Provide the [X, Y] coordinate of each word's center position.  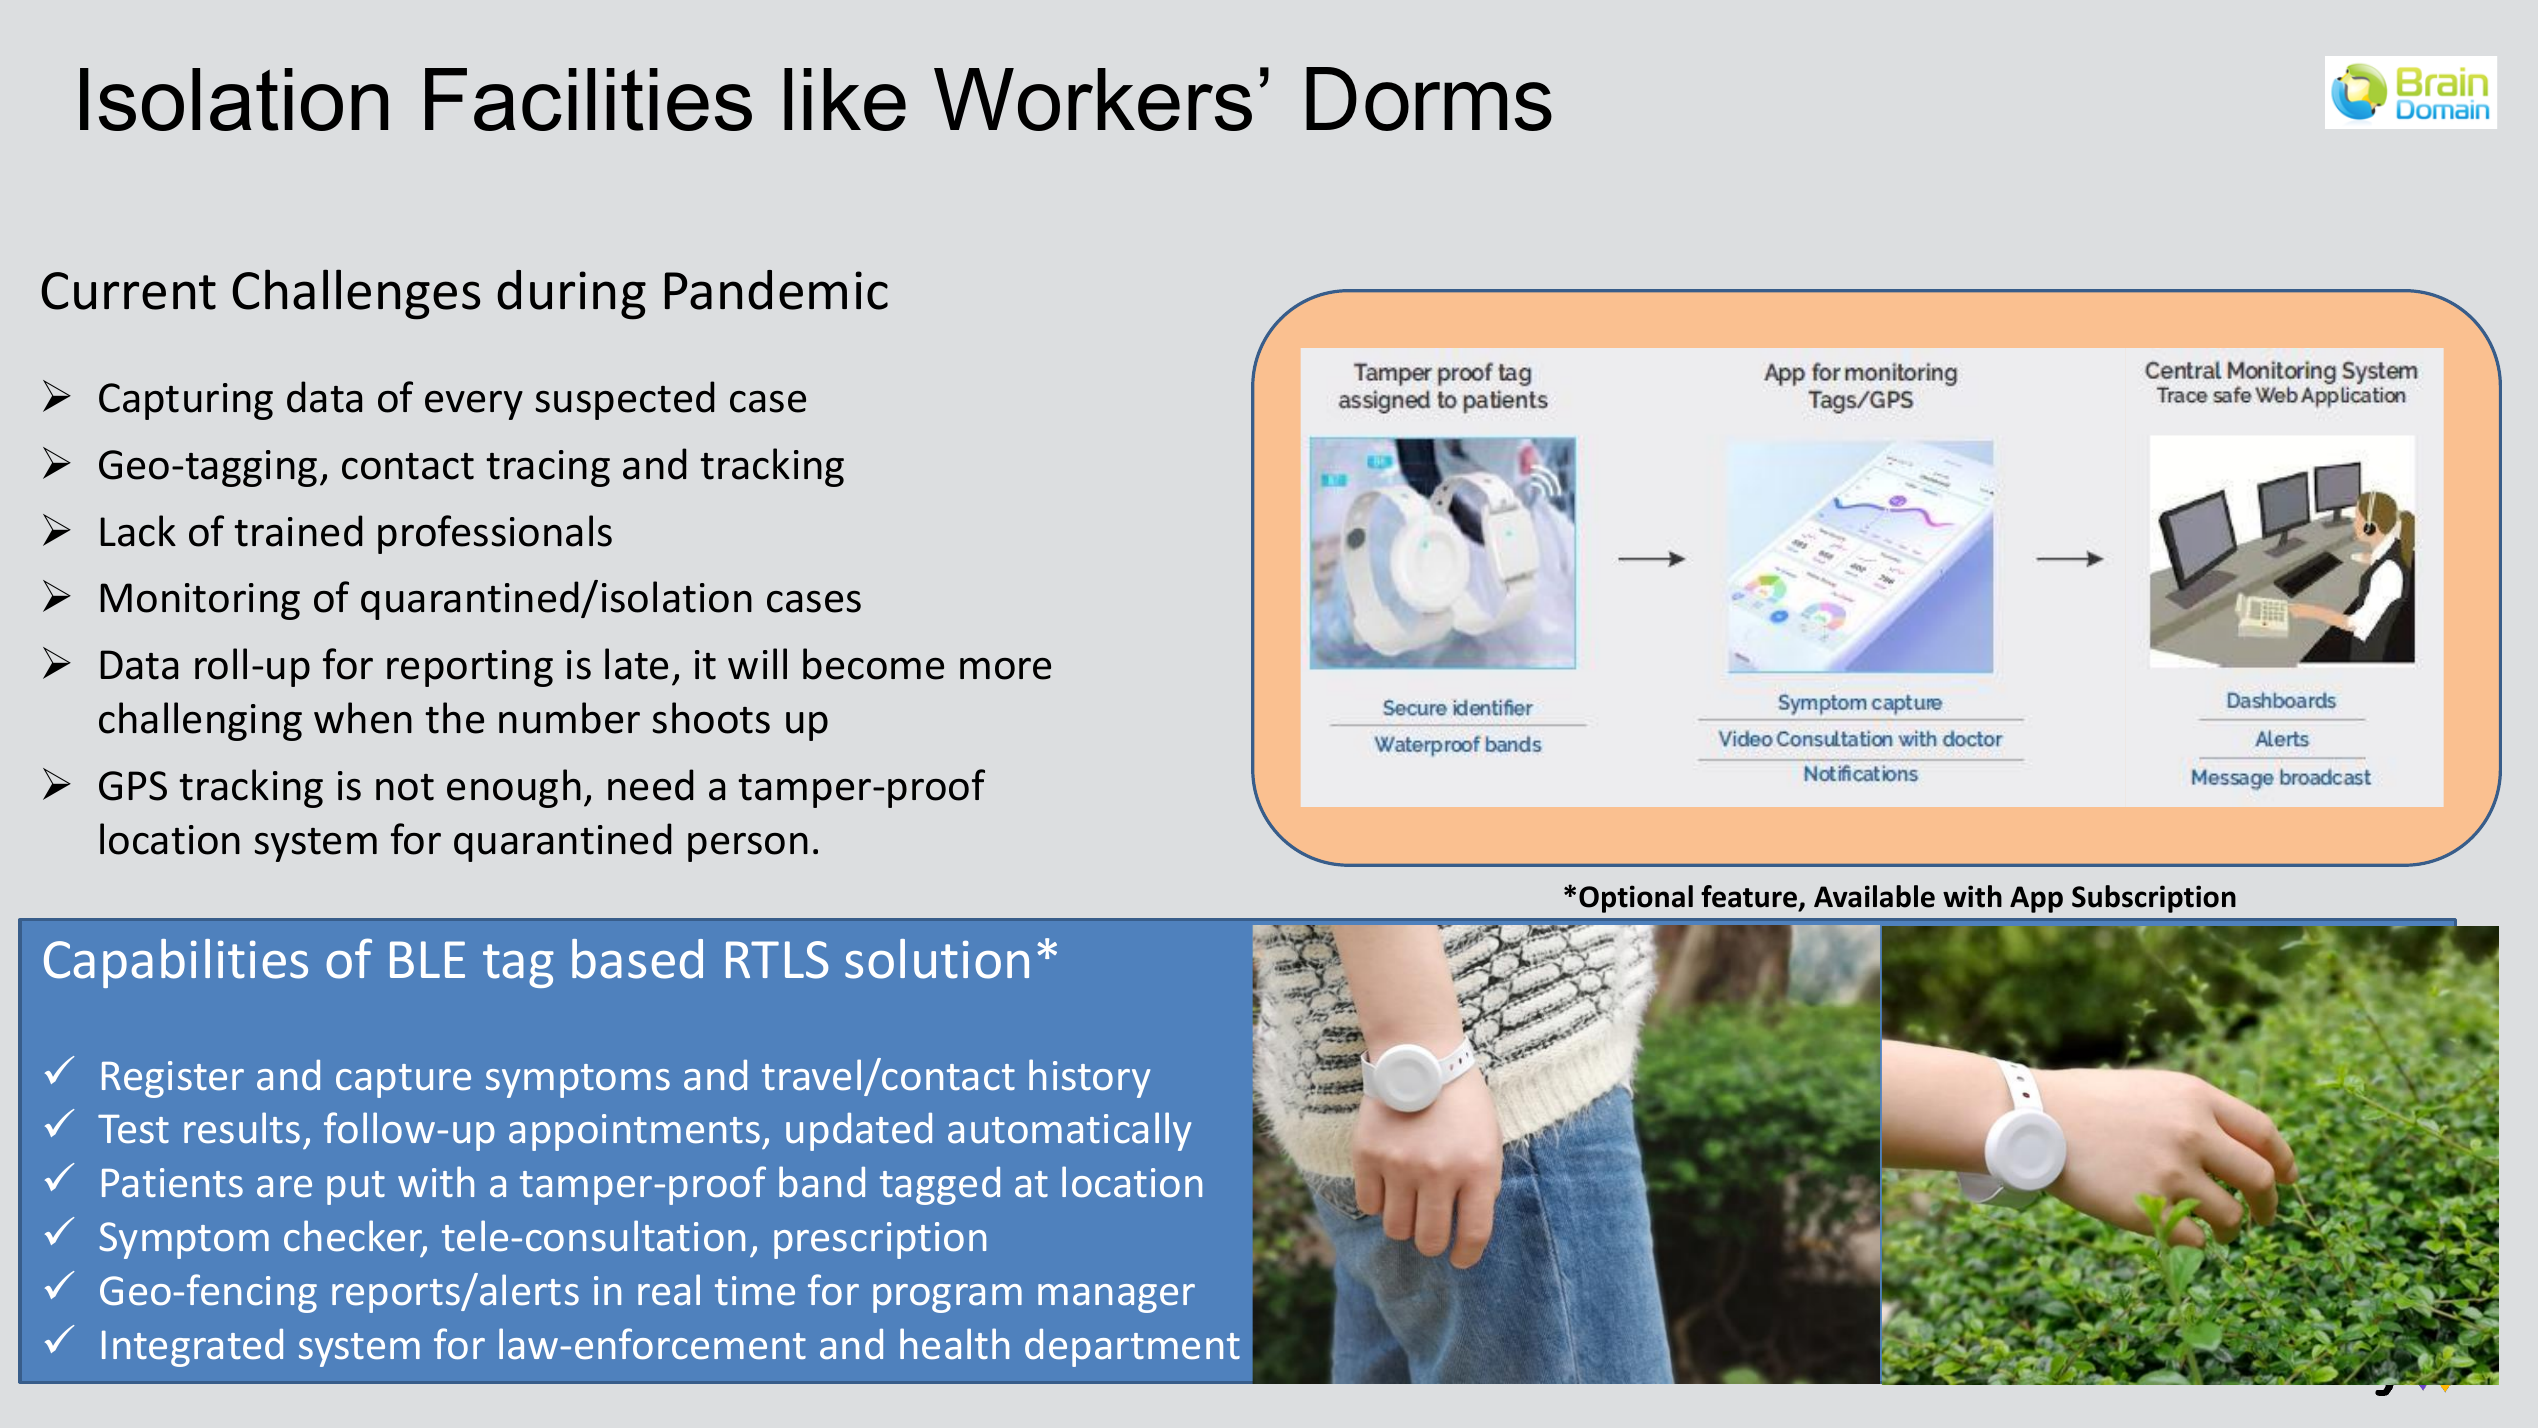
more [1005, 669]
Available [1874, 896]
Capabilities [176, 963]
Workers [1093, 99]
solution [937, 959]
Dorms [1429, 99]
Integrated [192, 1348]
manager [1116, 1298]
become [873, 664]
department [1132, 1348]
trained [298, 531]
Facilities [588, 99]
